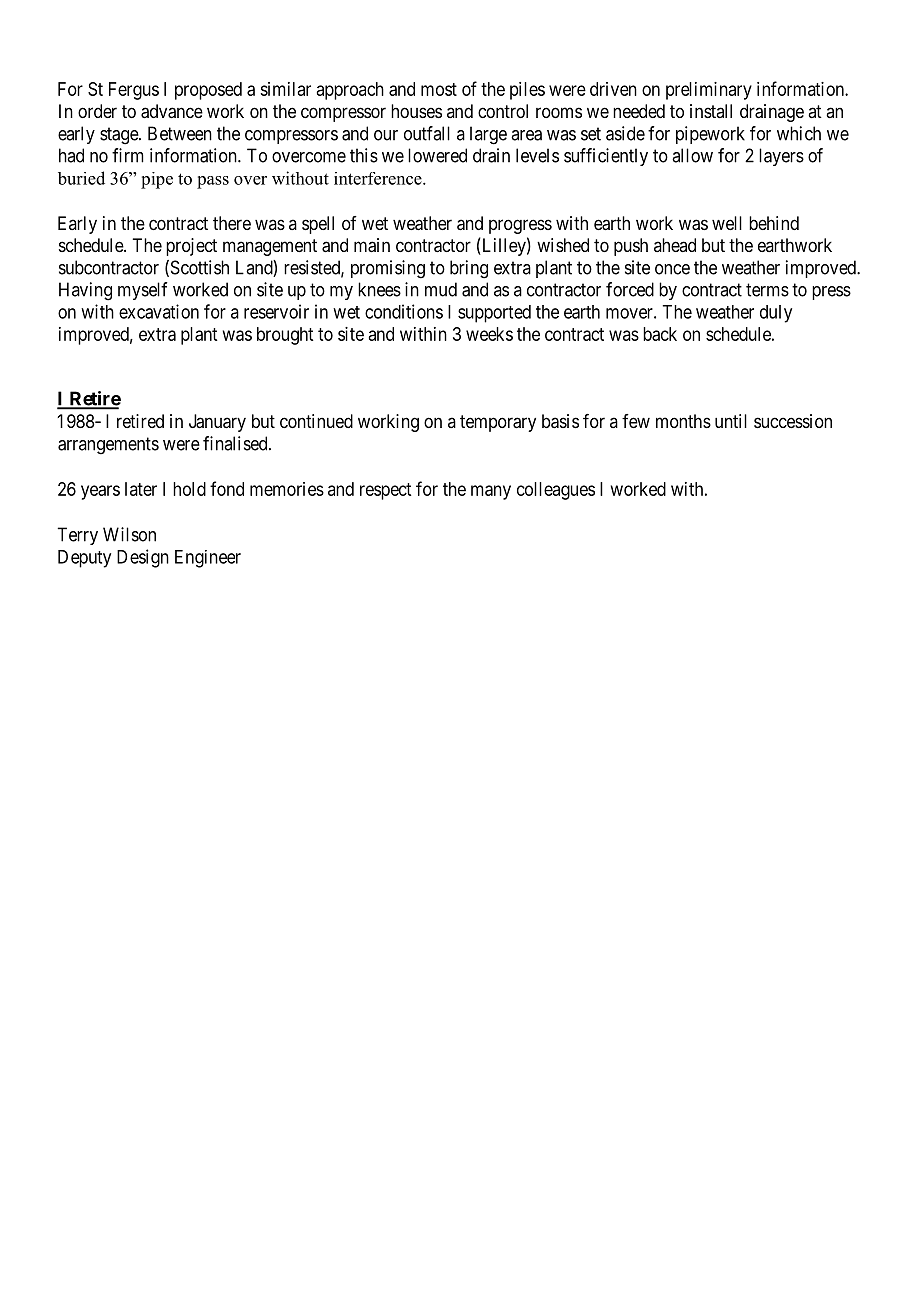 The image size is (924, 1307). Describe the element at coordinates (172, 111) in the image. I see `advance` at that location.
